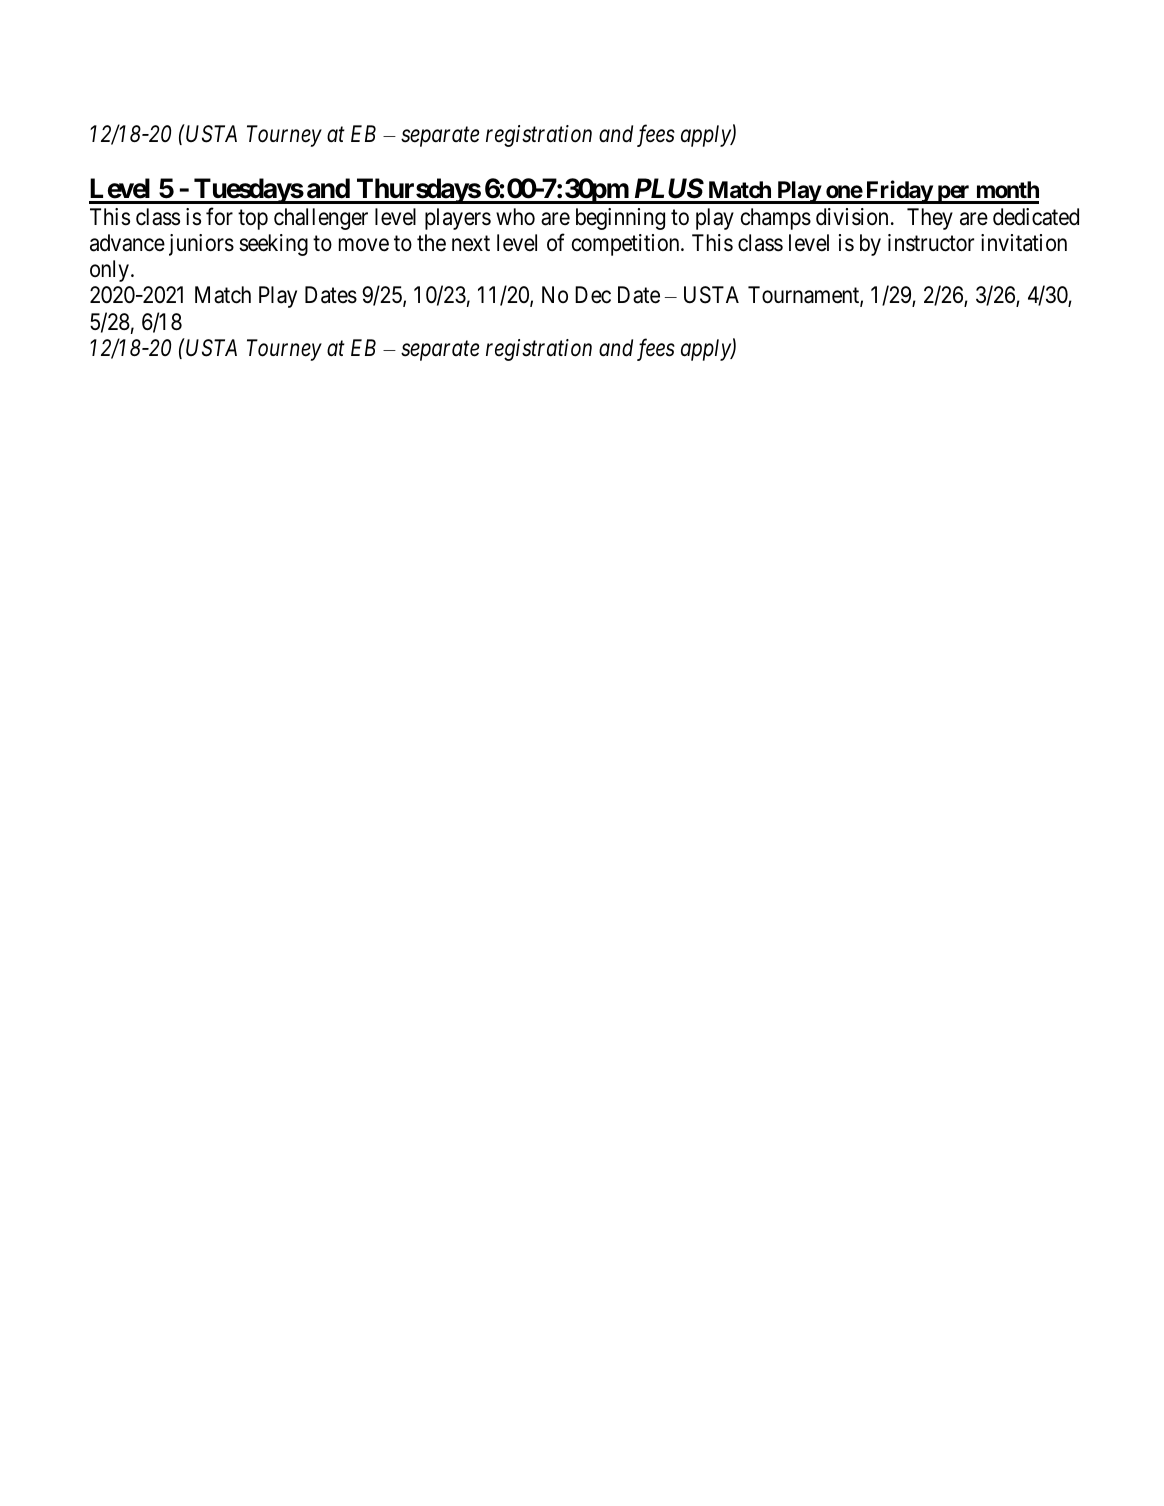 Image resolution: width=1164 pixels, height=1506 pixels. What do you see at coordinates (953, 194) in the image?
I see `per` at bounding box center [953, 194].
